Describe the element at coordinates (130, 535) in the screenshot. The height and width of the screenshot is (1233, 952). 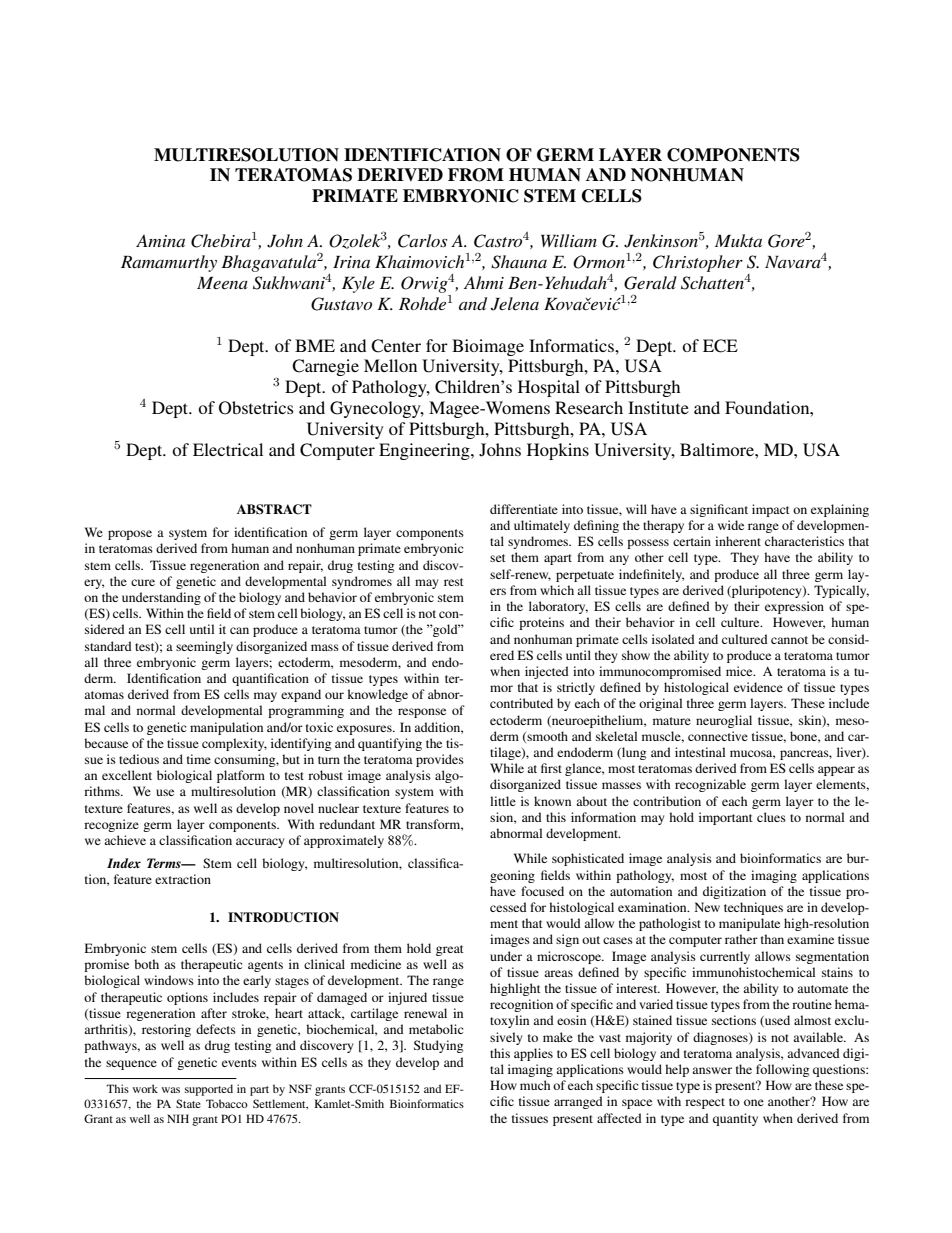
I see `propose` at that location.
